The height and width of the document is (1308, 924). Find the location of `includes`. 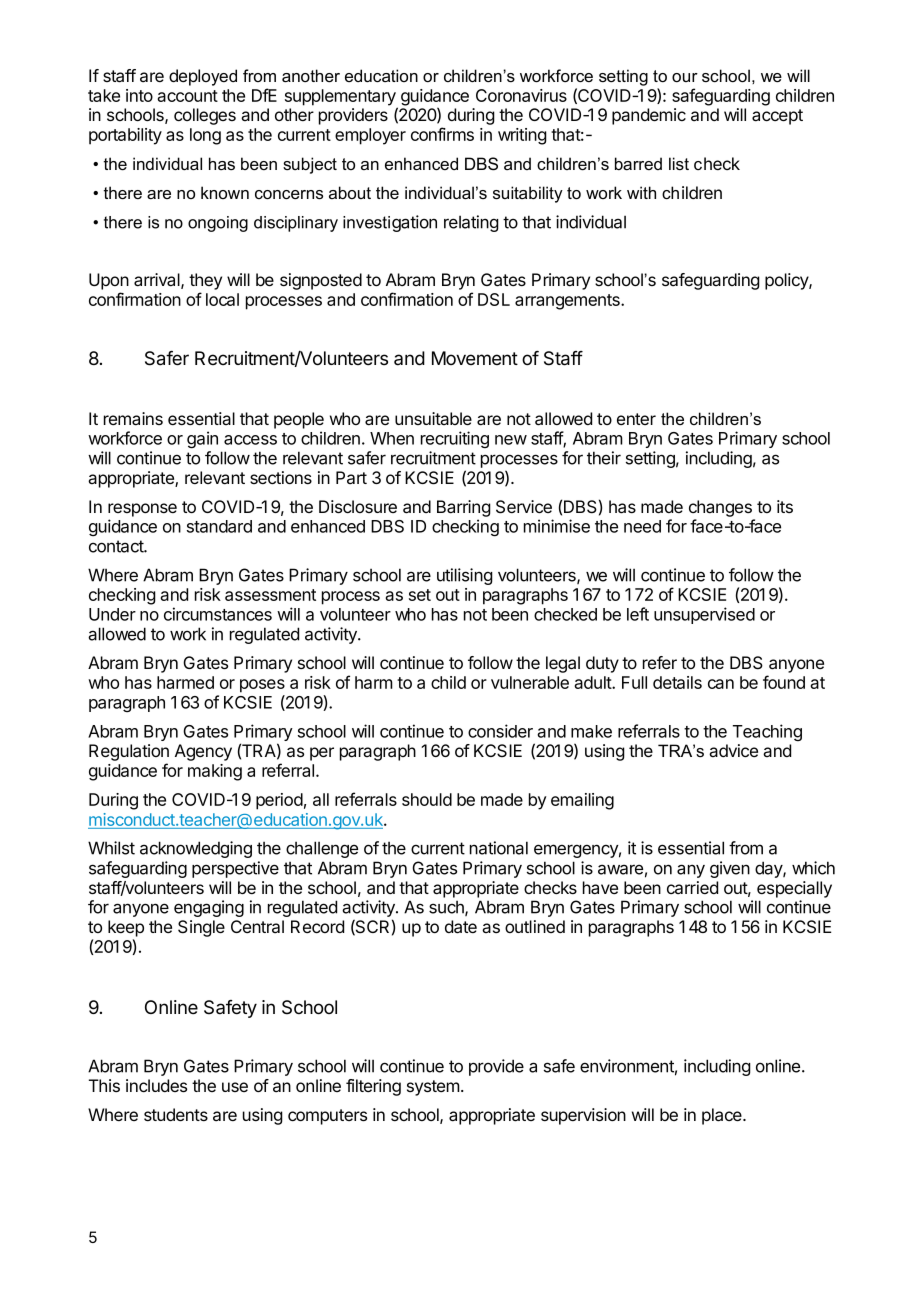

includes is located at coordinates (156, 1085).
